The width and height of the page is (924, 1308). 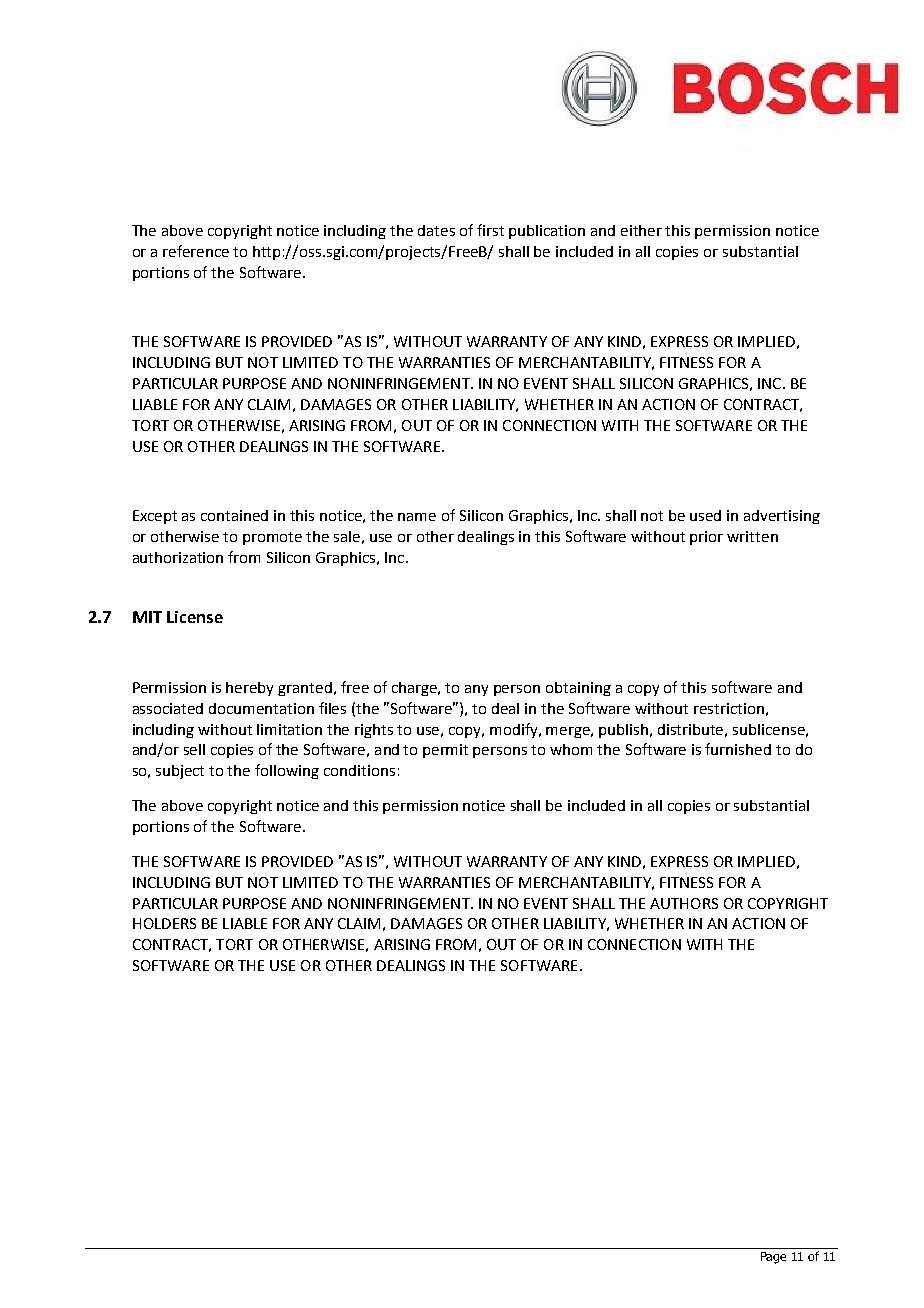 I want to click on reference, so click(x=196, y=251).
